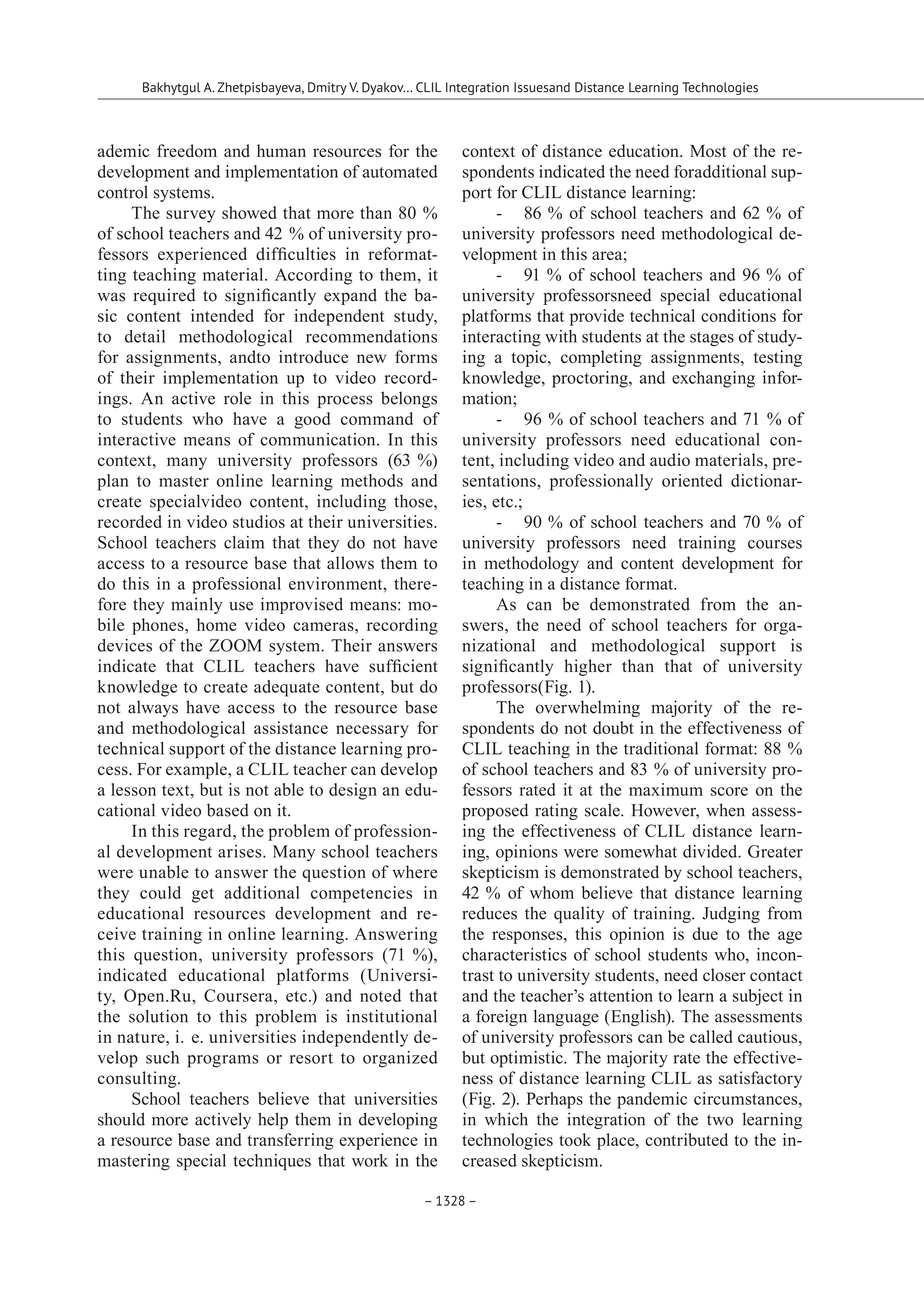 The width and height of the page is (924, 1314). Describe the element at coordinates (121, 1119) in the page. I see `should` at that location.
